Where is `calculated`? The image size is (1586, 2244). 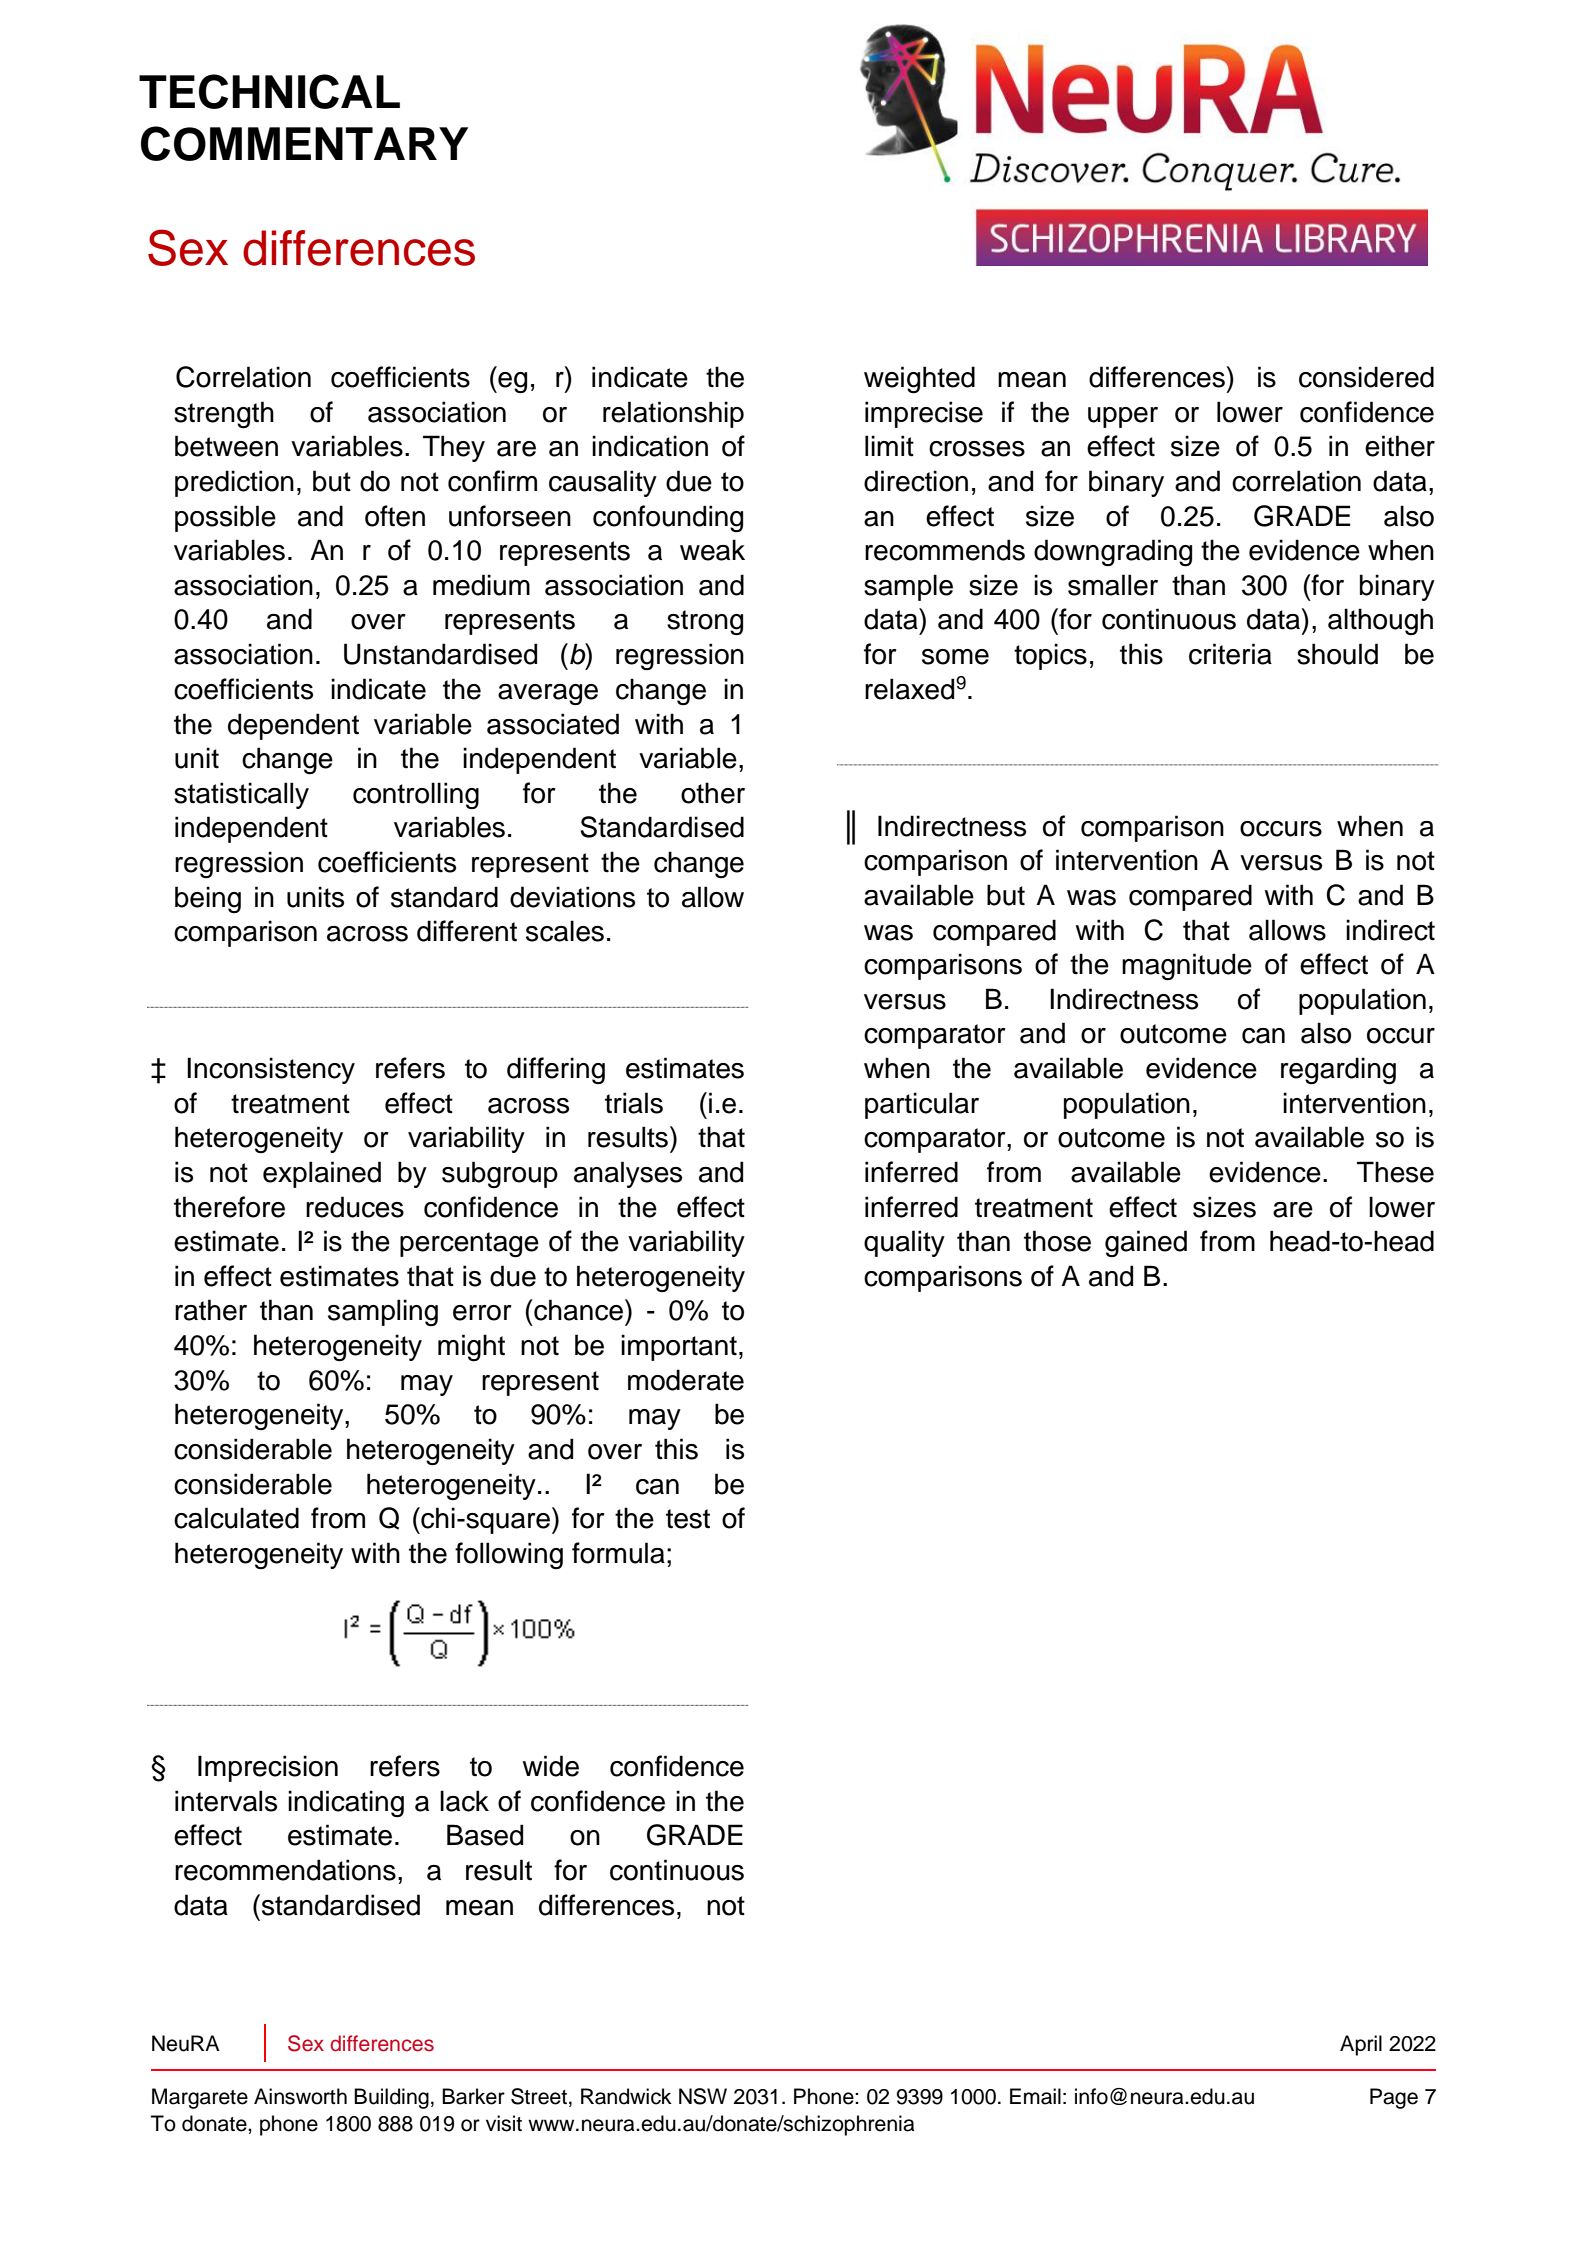 calculated is located at coordinates (236, 1518).
